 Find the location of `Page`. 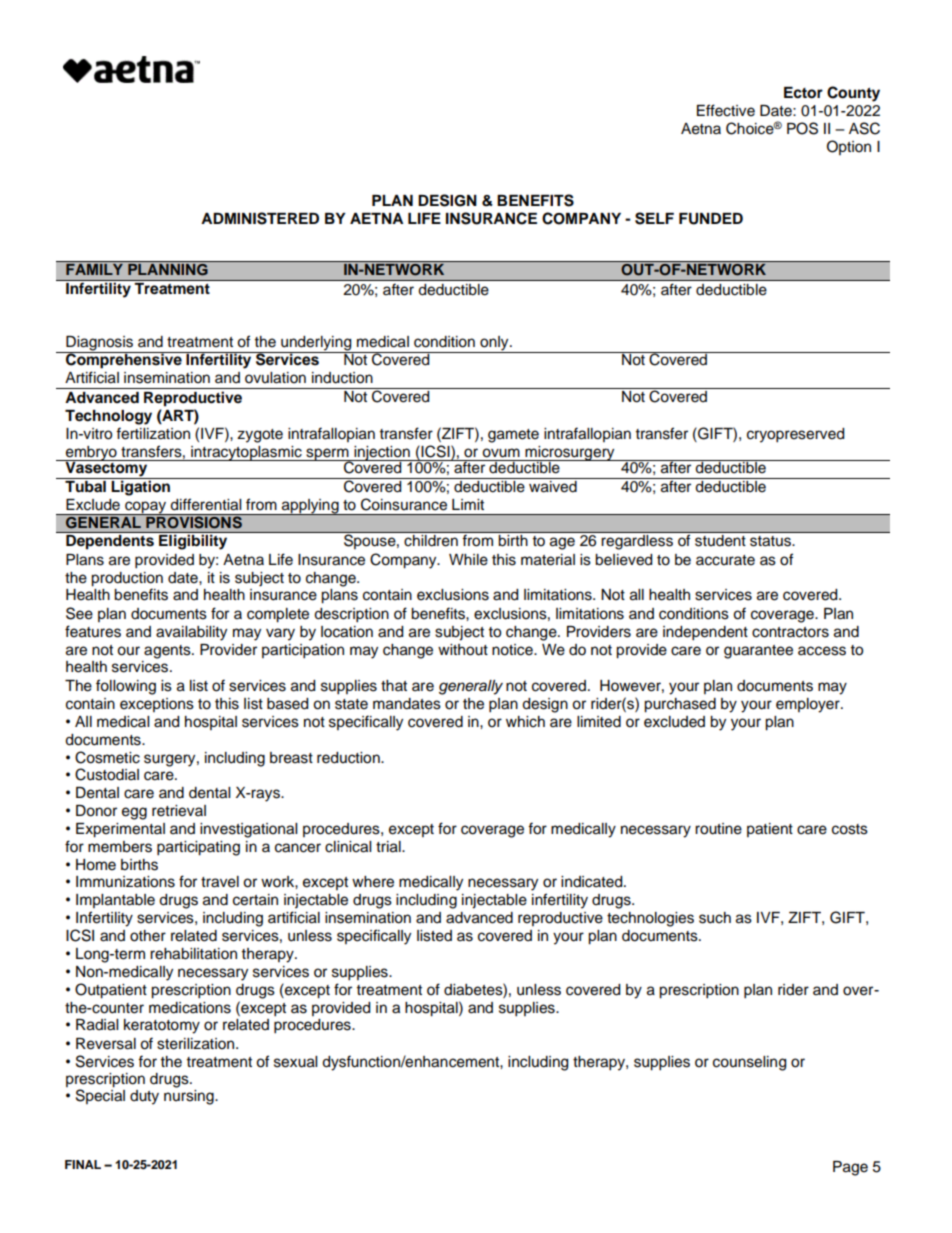

Page is located at coordinates (850, 1168).
